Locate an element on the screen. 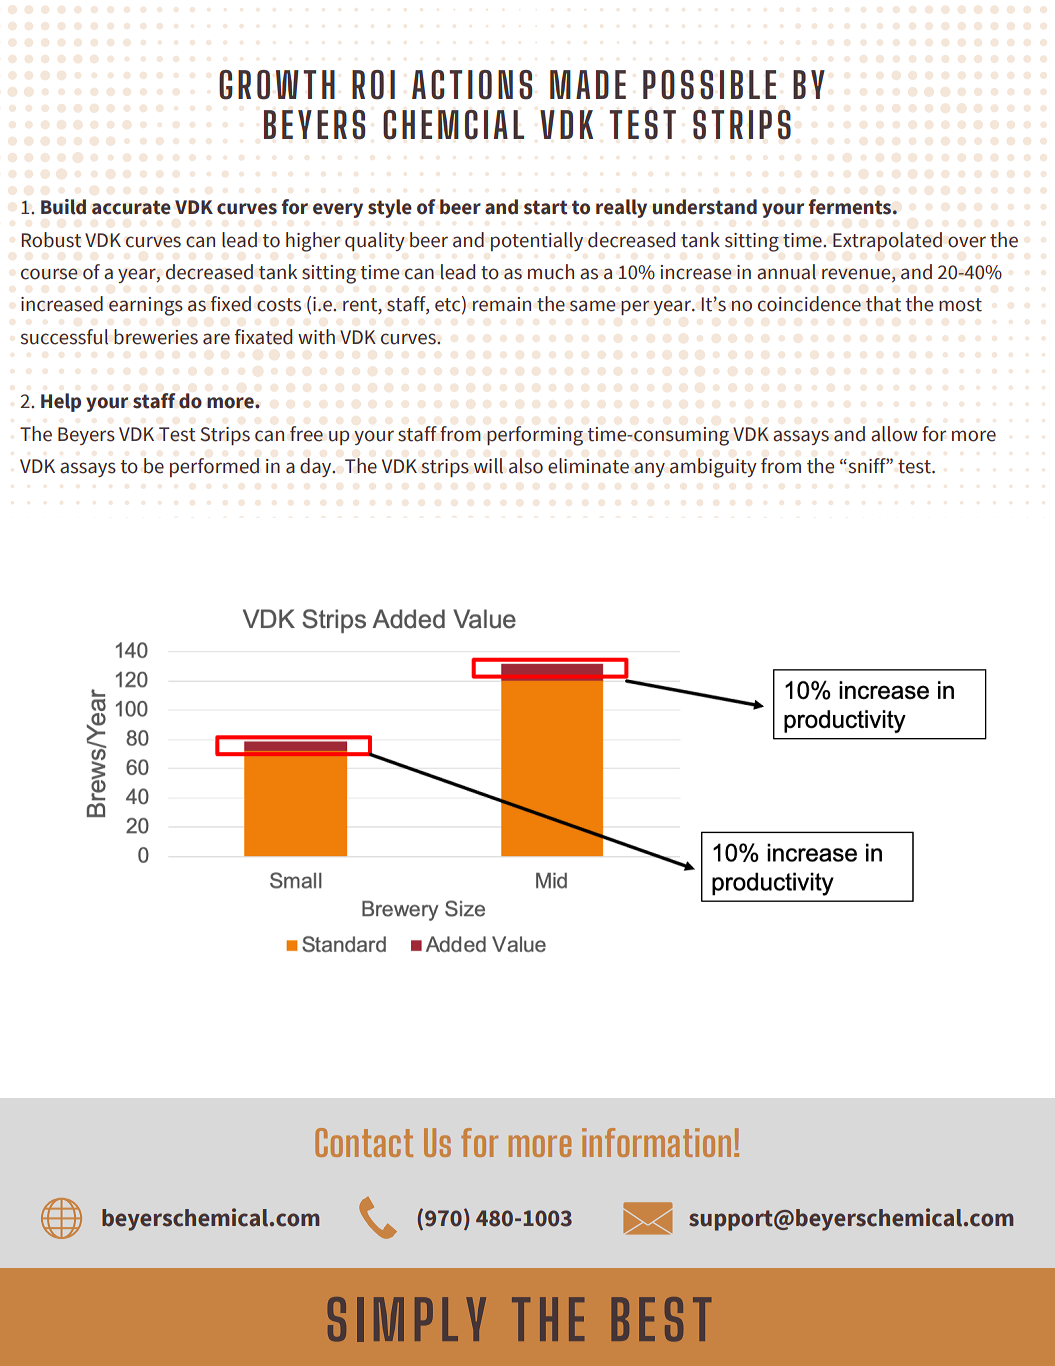  day is located at coordinates (317, 467).
